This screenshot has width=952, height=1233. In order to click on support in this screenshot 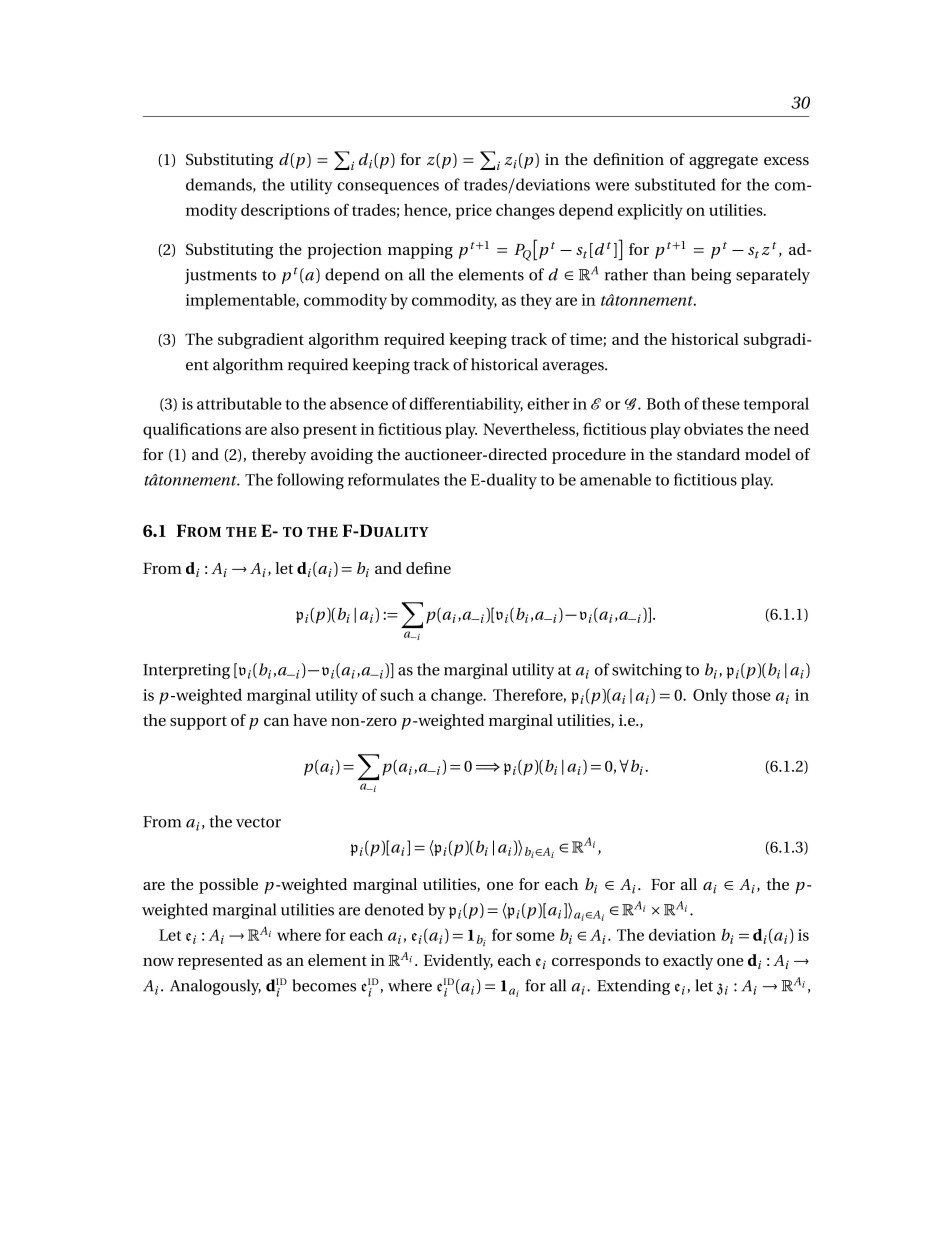, I will do `click(198, 723)`.
